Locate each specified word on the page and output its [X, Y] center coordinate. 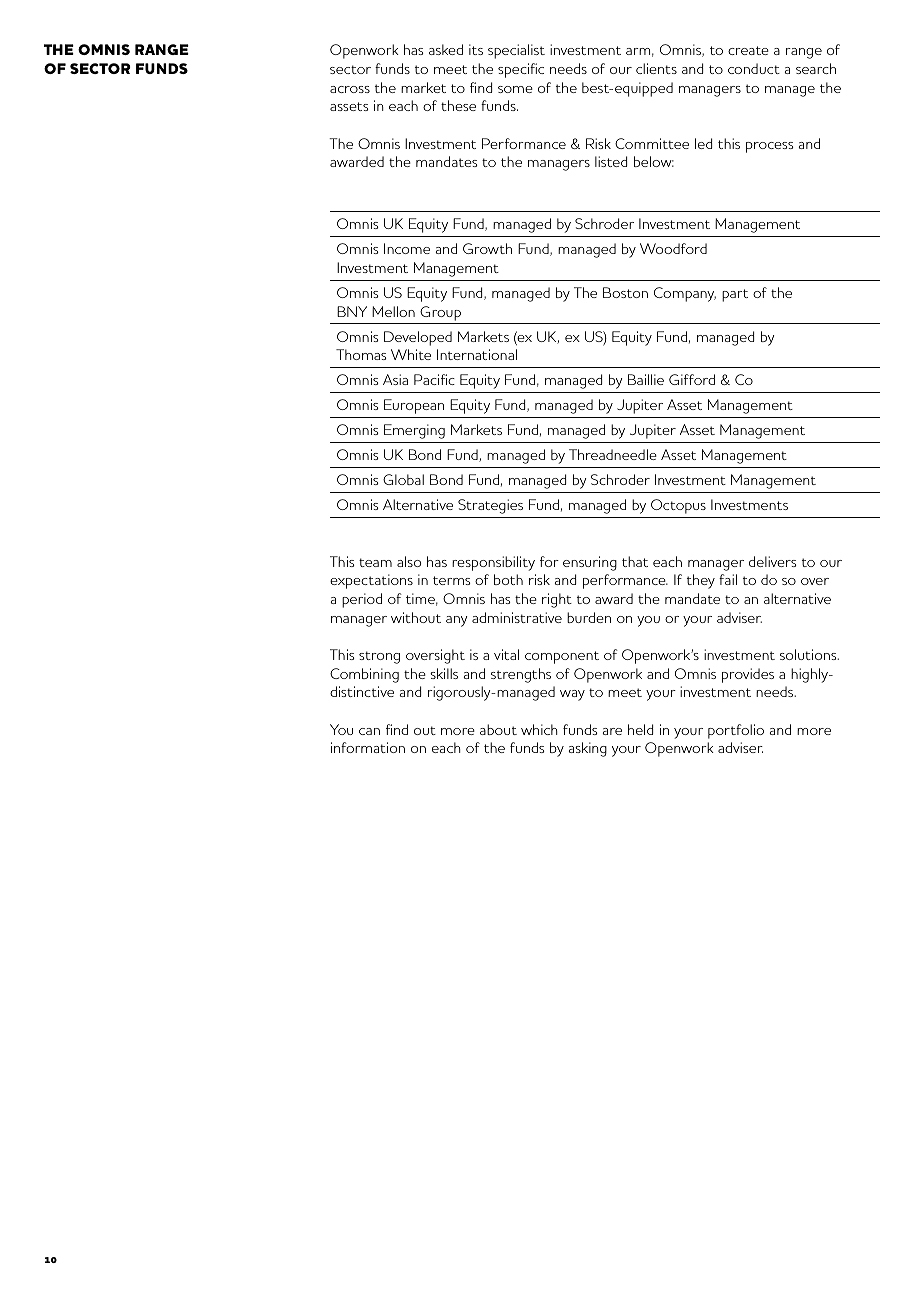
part [735, 295]
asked [446, 49]
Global [403, 479]
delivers [772, 561]
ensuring [590, 563]
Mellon [393, 311]
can [369, 731]
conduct [754, 68]
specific [521, 70]
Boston [625, 292]
